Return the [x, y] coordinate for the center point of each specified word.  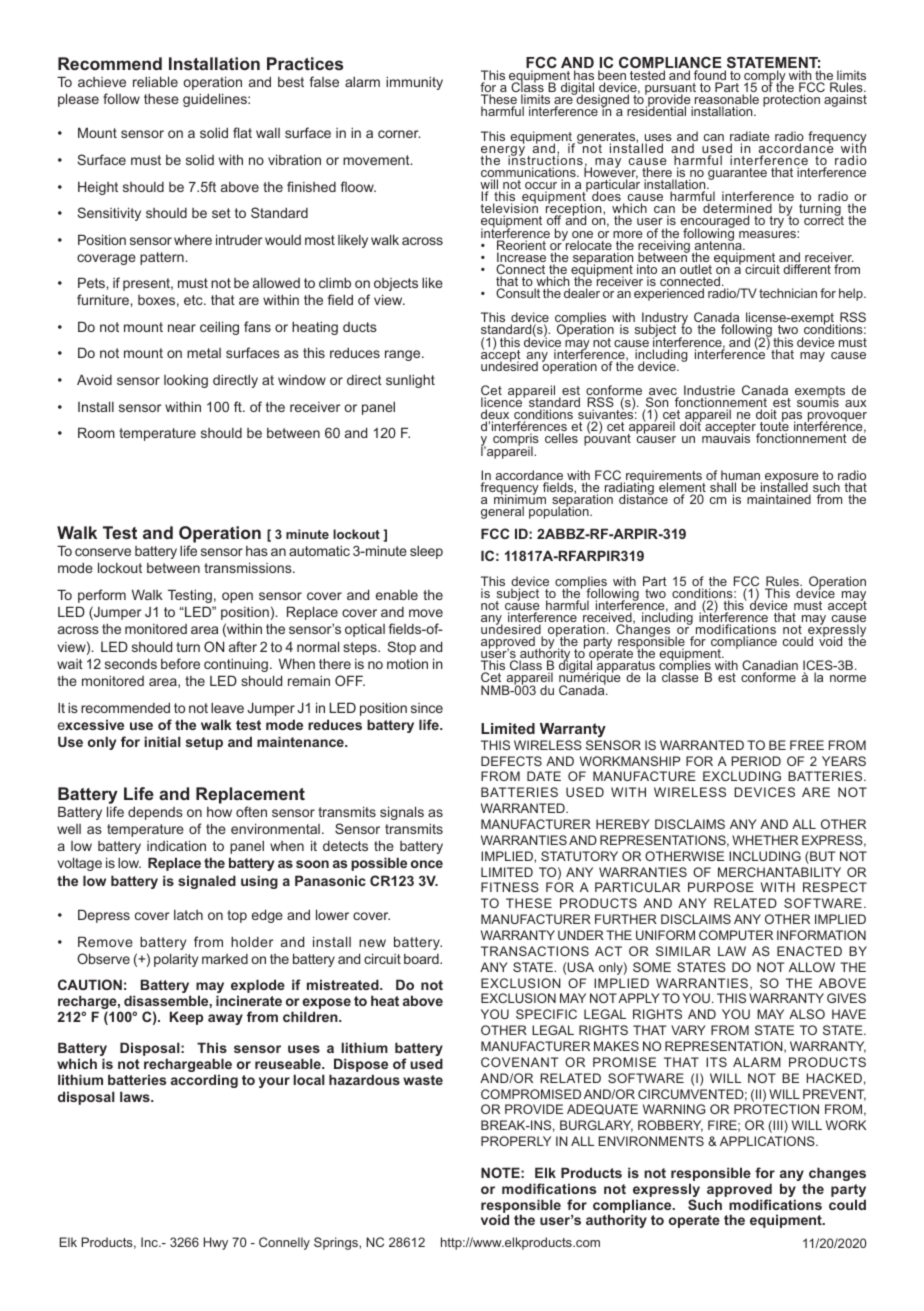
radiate [750, 137]
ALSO [807, 1014]
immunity [414, 83]
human [741, 476]
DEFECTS [511, 761]
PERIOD [756, 761]
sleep [426, 552]
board [422, 959]
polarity [176, 960]
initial [162, 741]
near [182, 328]
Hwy [216, 1243]
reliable [155, 81]
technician [788, 293]
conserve [103, 552]
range [404, 355]
